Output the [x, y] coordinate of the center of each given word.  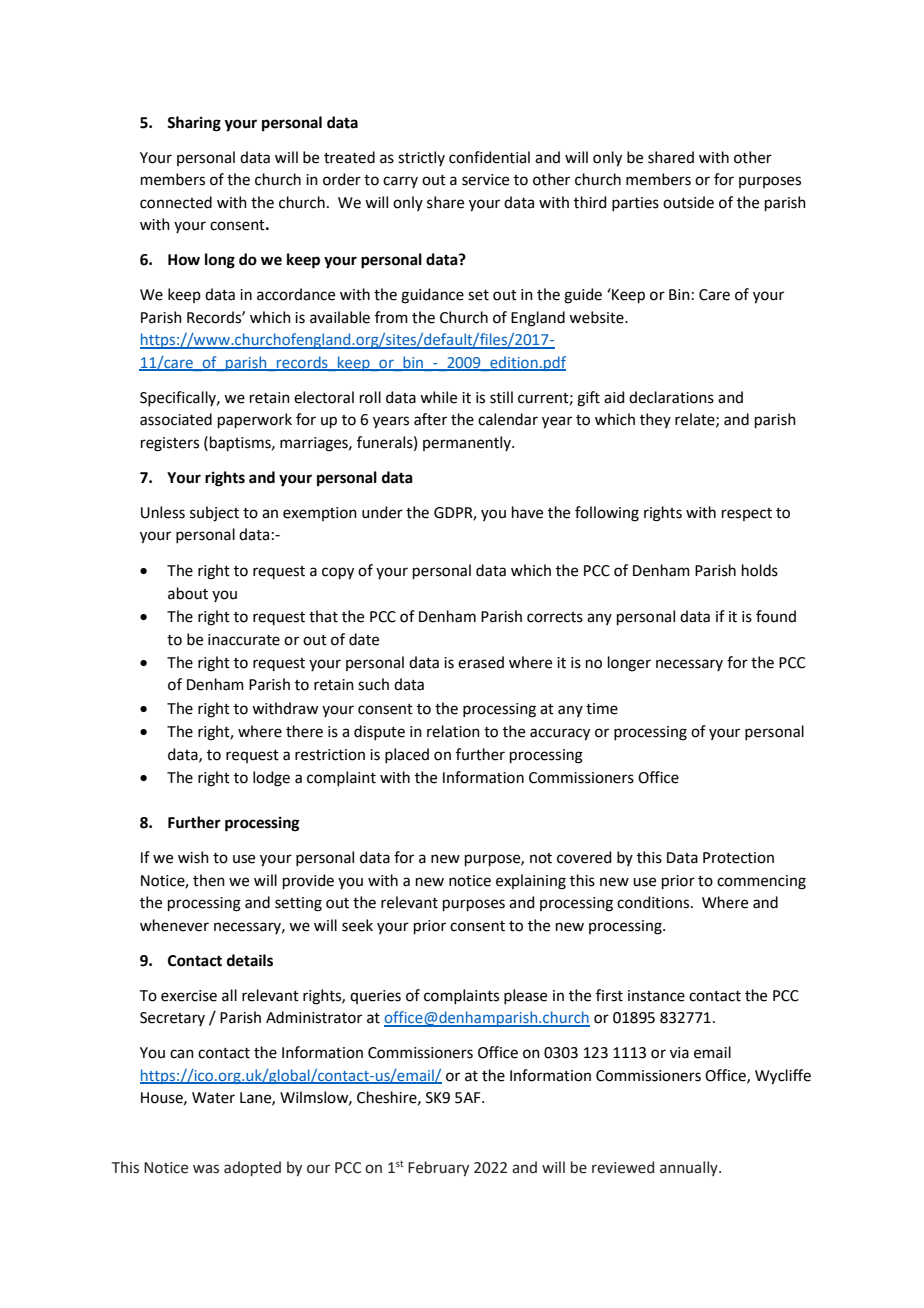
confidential [489, 157]
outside [688, 202]
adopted [252, 1168]
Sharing [194, 124]
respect [747, 514]
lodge [271, 779]
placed [407, 755]
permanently [468, 443]
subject [214, 514]
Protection [738, 858]
